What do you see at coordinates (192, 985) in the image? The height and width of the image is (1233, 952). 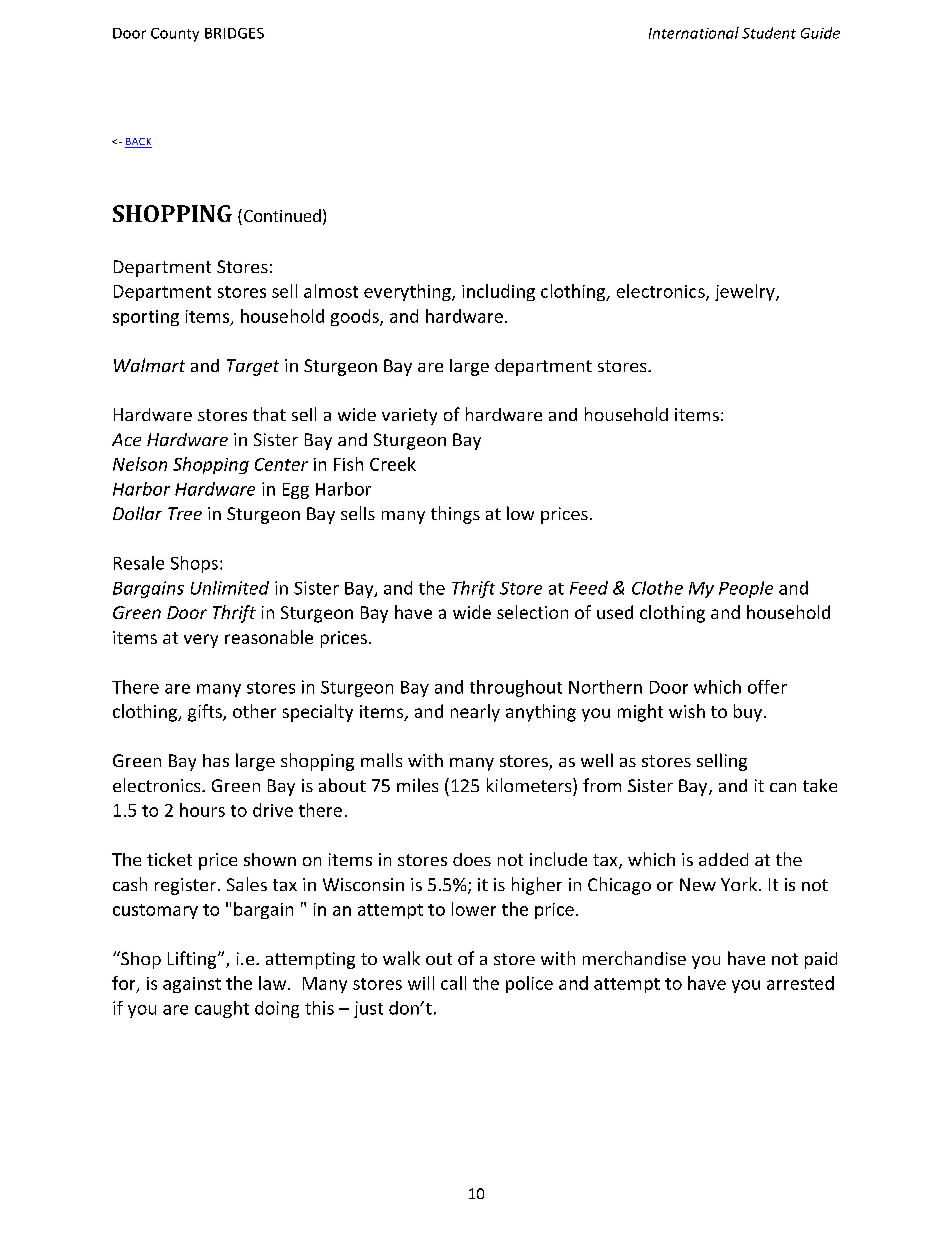 I see `against` at bounding box center [192, 985].
